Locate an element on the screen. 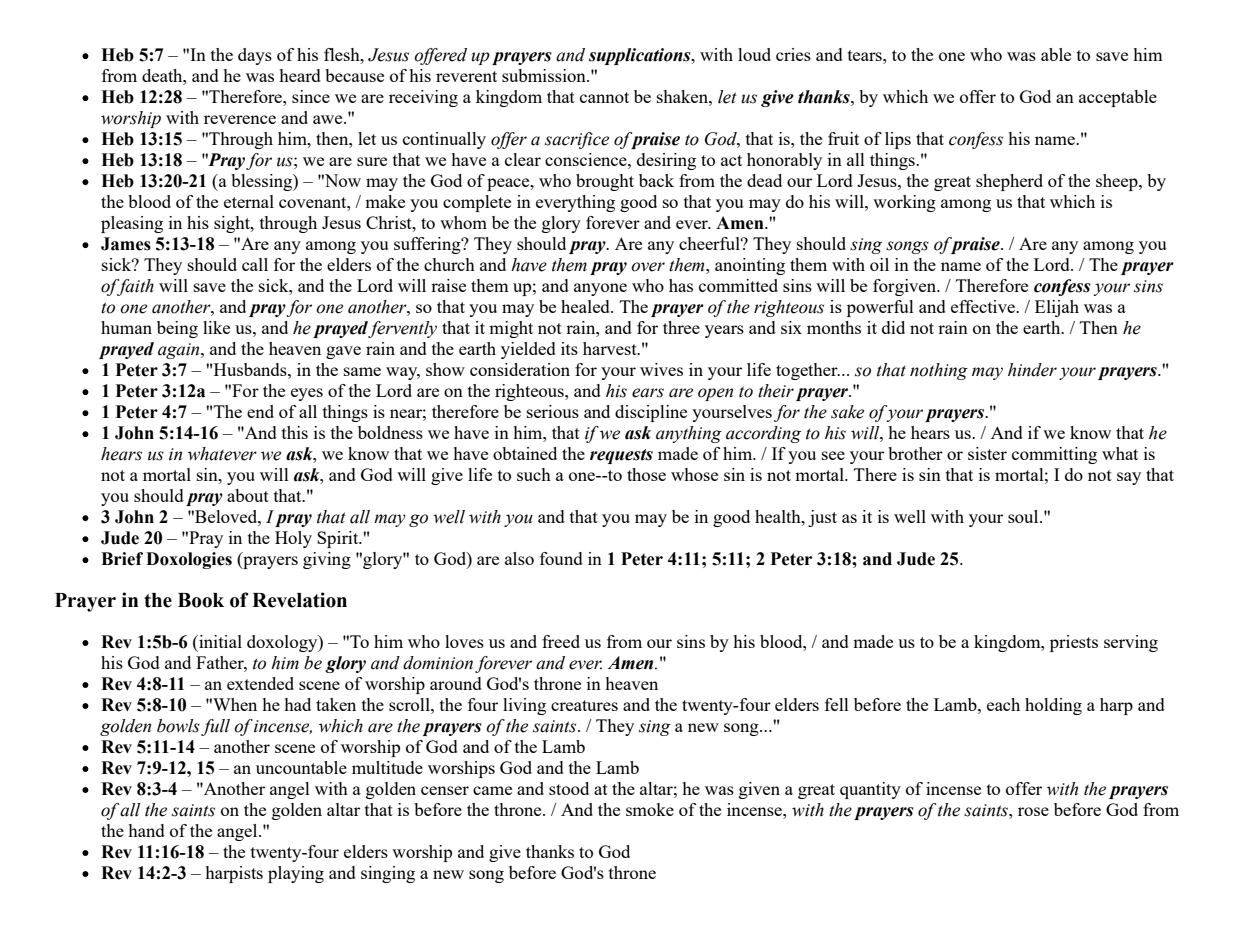  requests is located at coordinates (621, 456).
